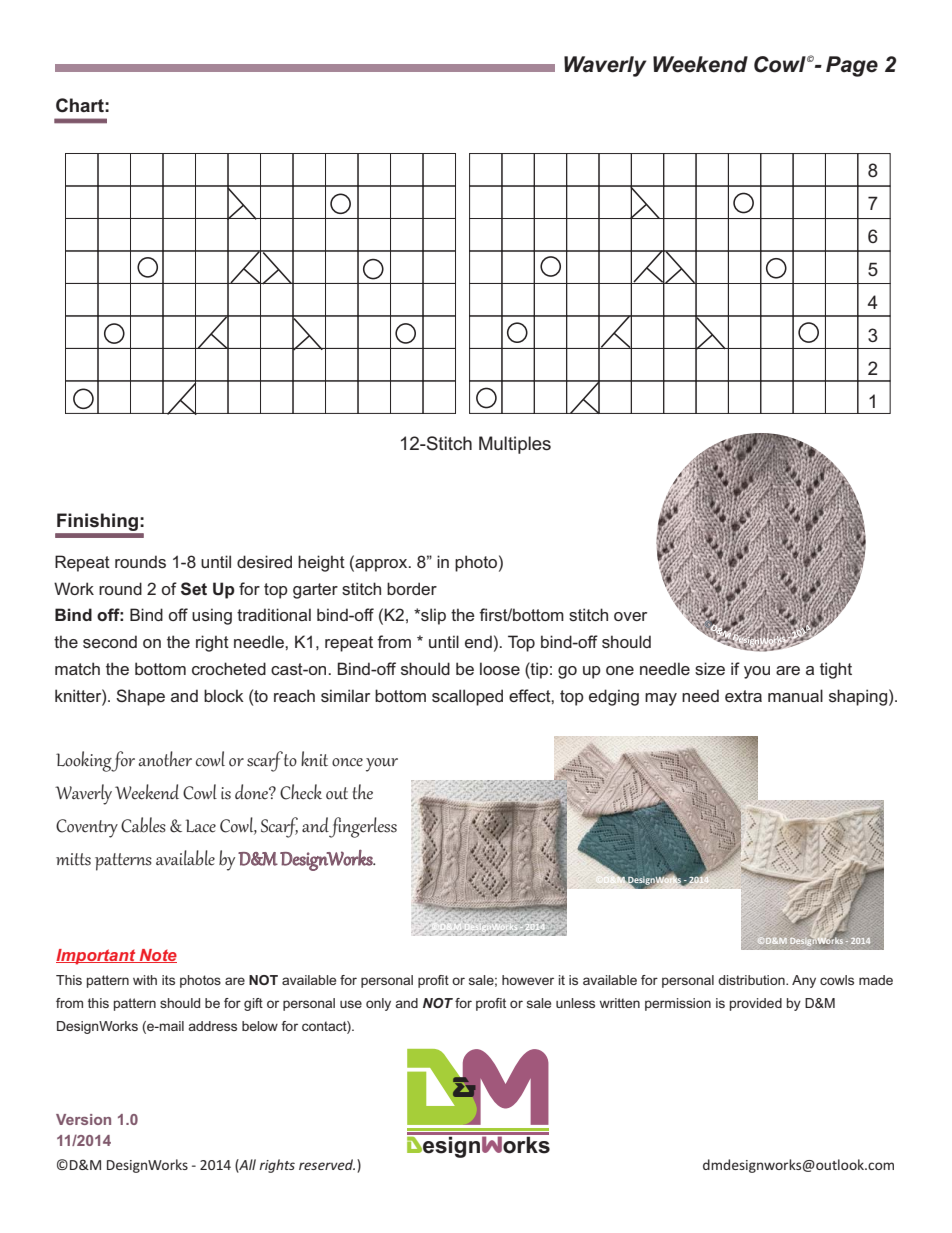 This screenshot has width=952, height=1233. Describe the element at coordinates (836, 670) in the screenshot. I see `tight` at that location.
